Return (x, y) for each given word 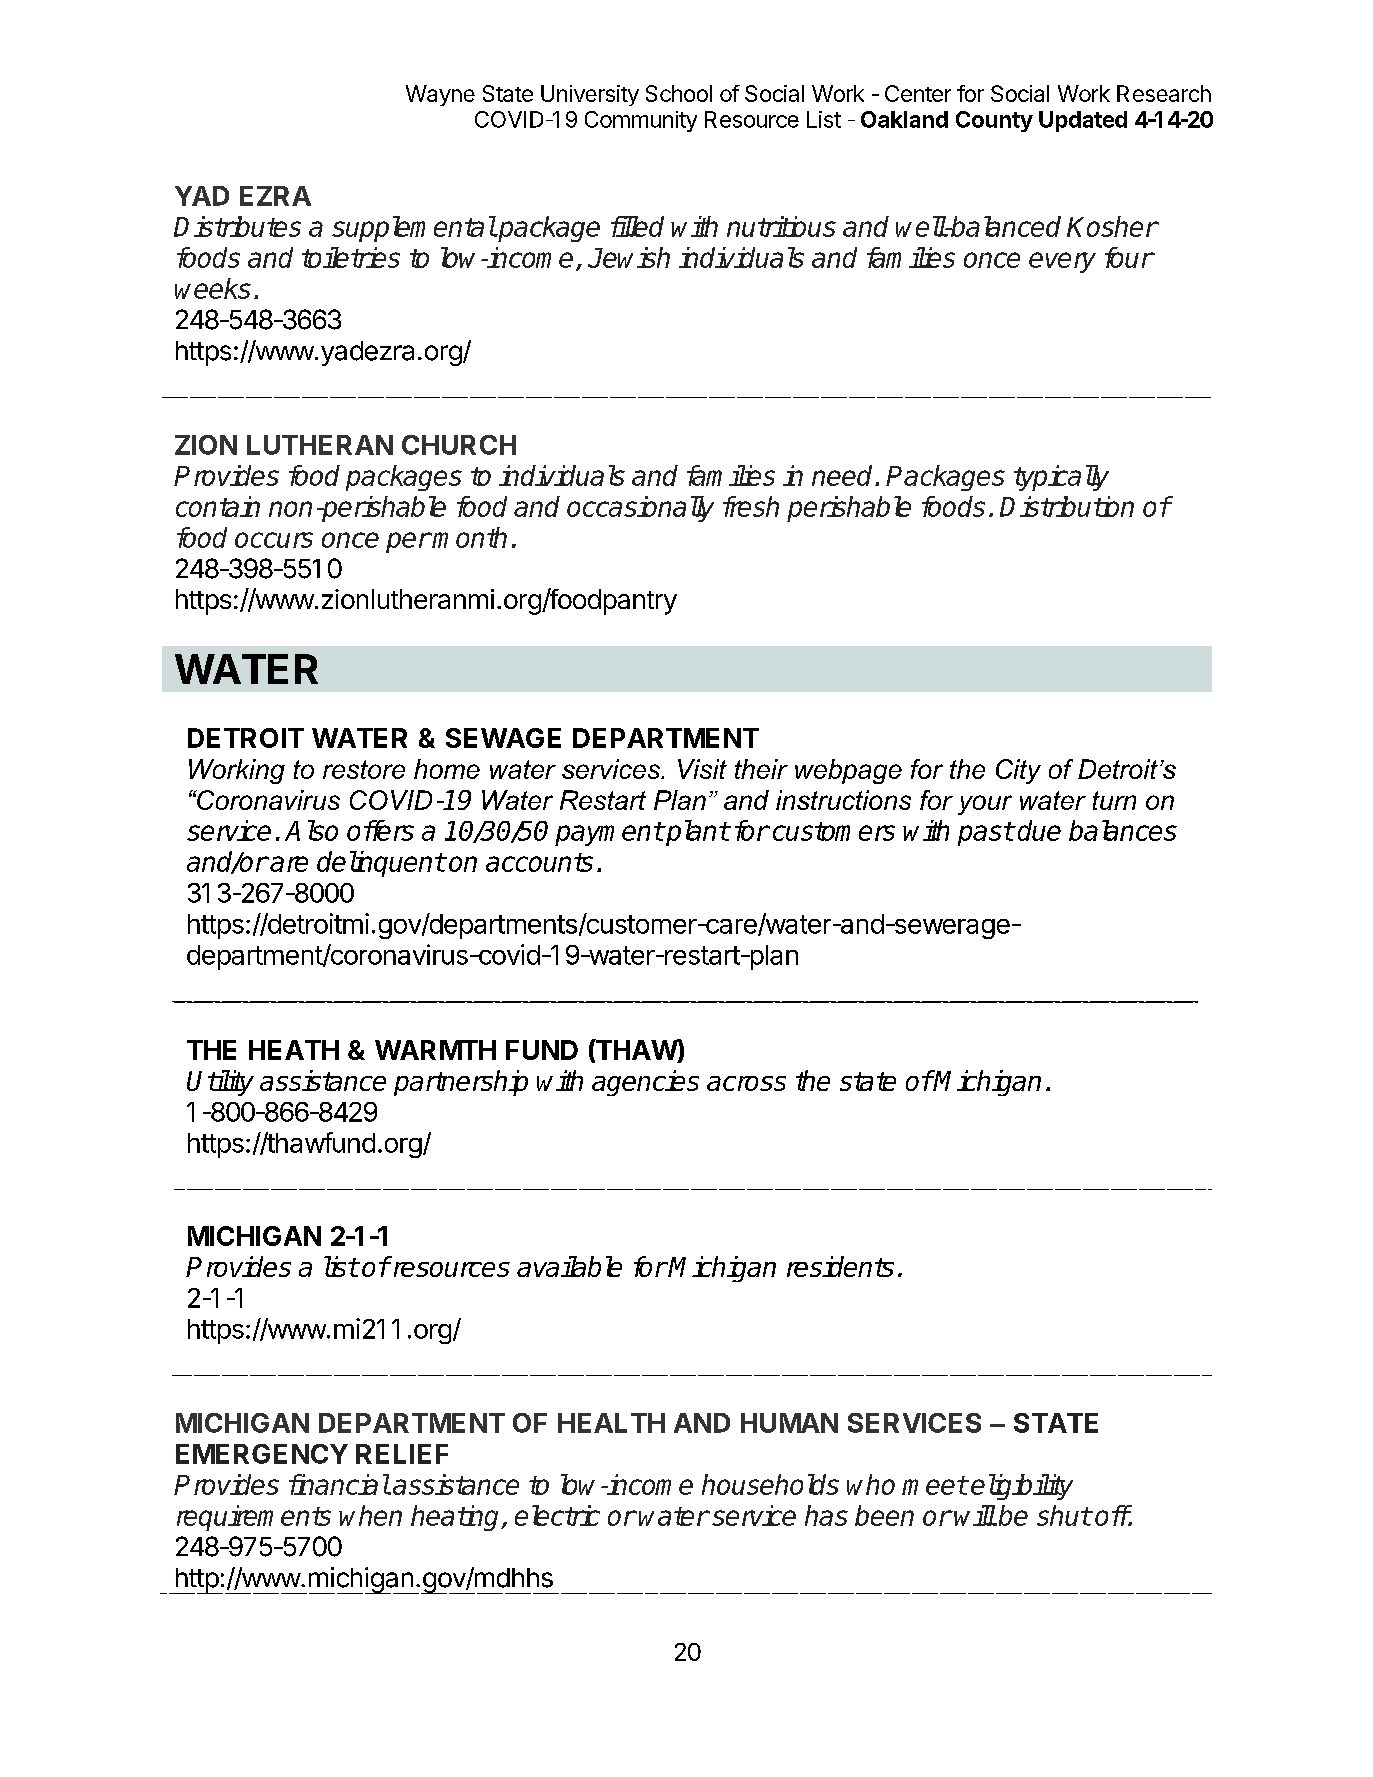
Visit (702, 769)
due (1039, 830)
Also (311, 830)
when (370, 1515)
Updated (1083, 121)
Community (641, 121)
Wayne (440, 95)
